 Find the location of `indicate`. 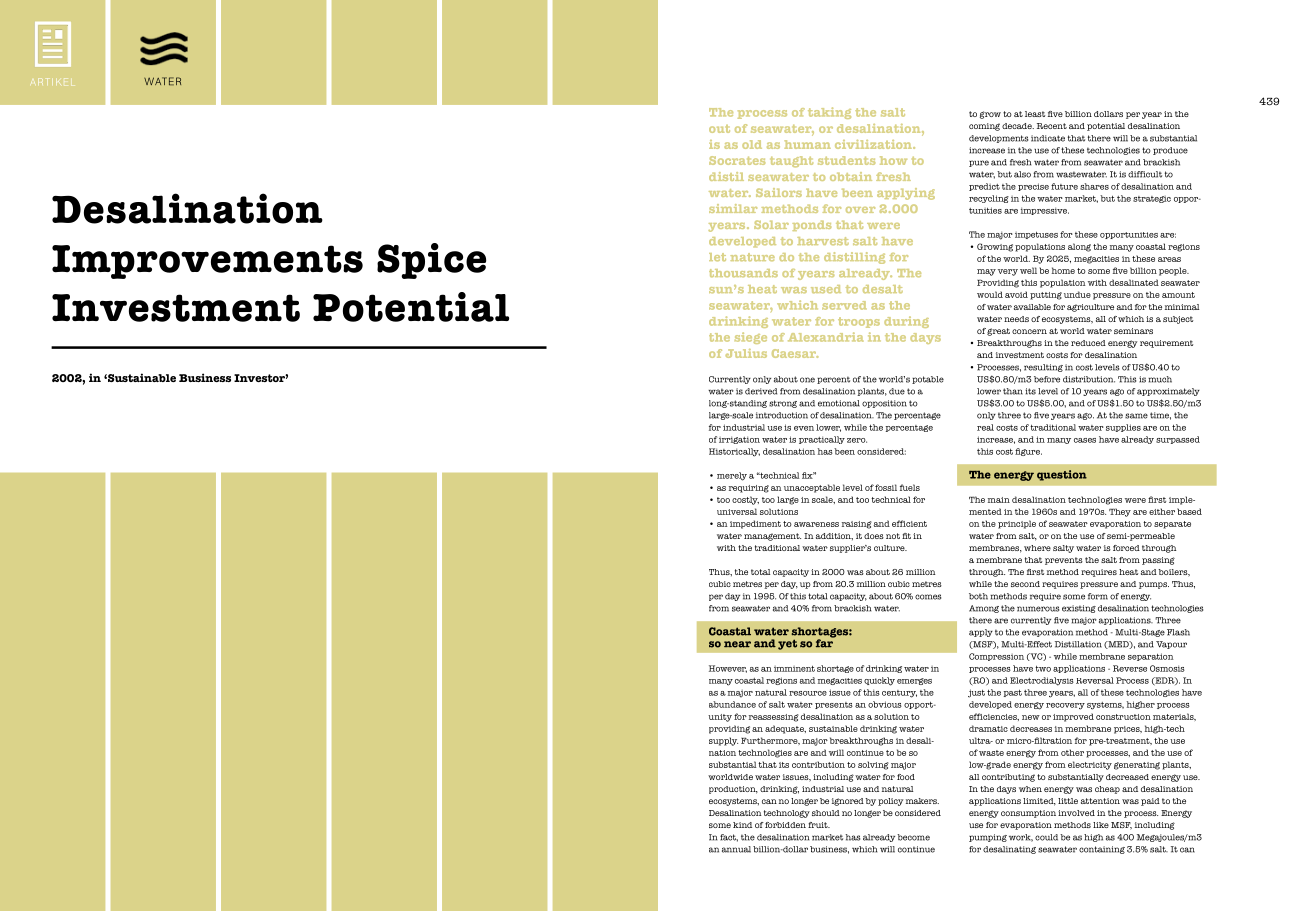

indicate is located at coordinates (1048, 138).
